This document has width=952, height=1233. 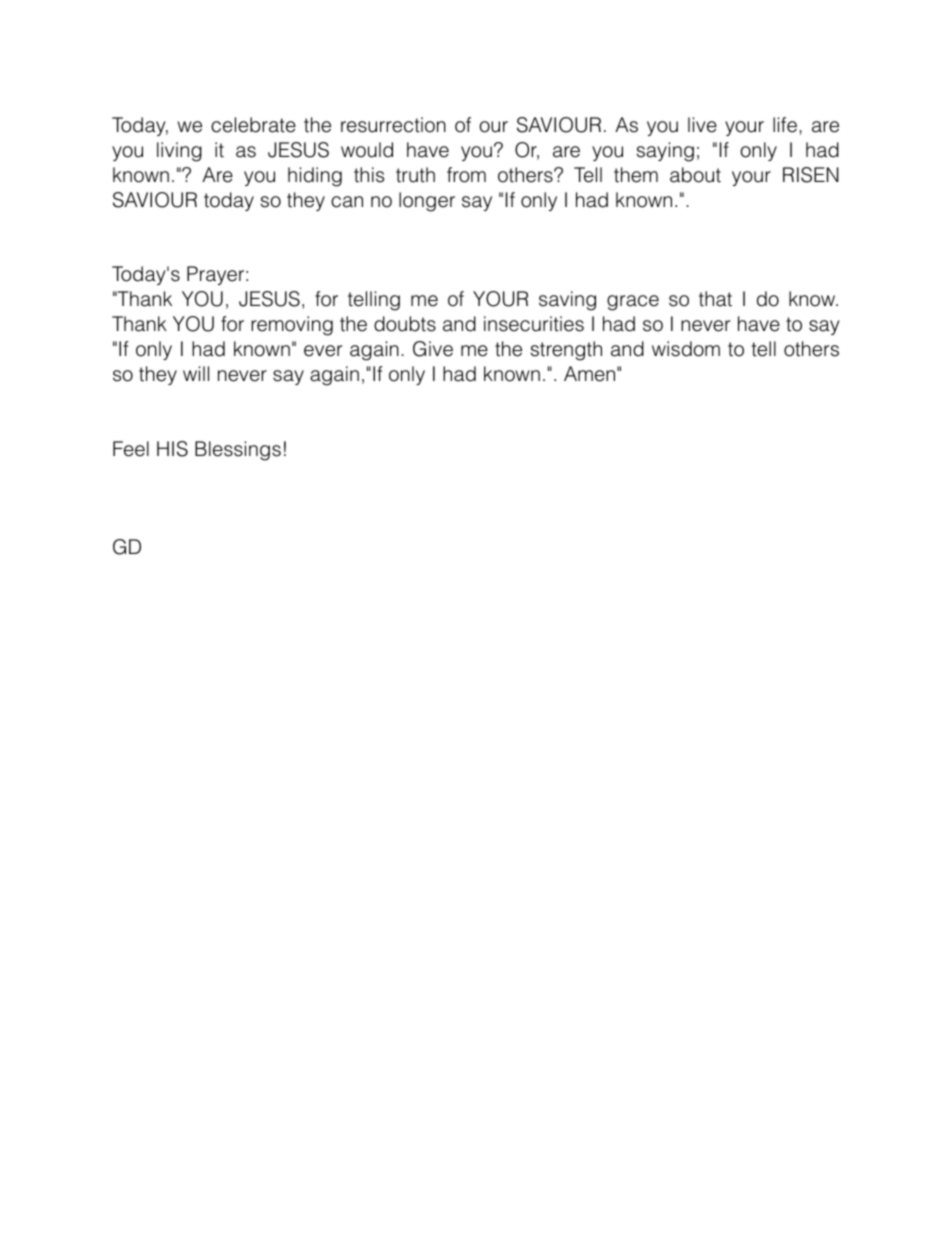 I want to click on can, so click(x=347, y=202).
